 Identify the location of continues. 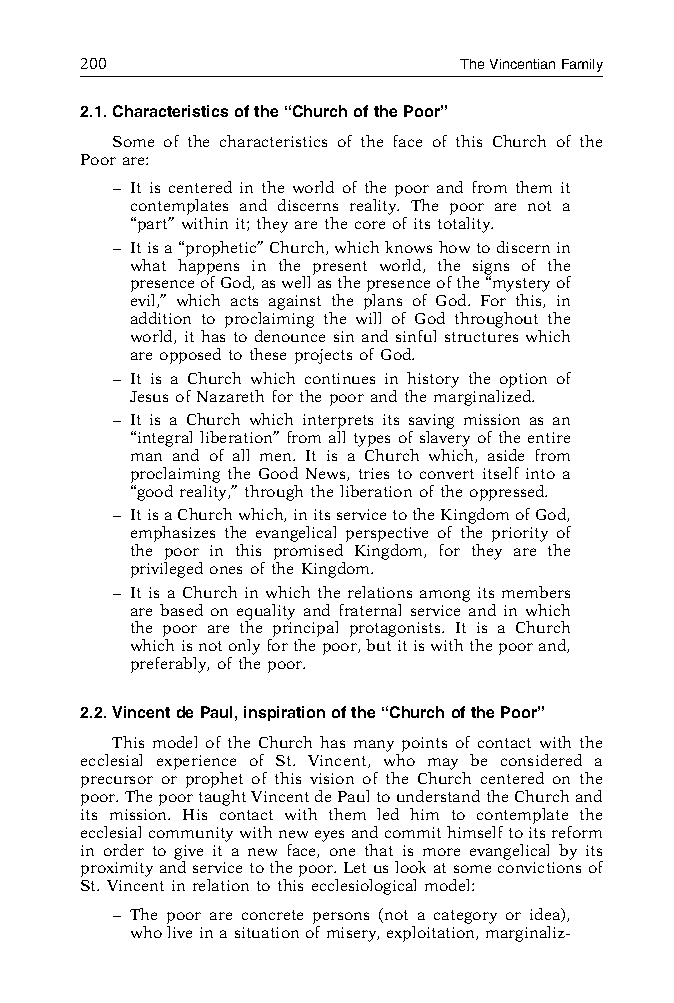
(340, 378).
